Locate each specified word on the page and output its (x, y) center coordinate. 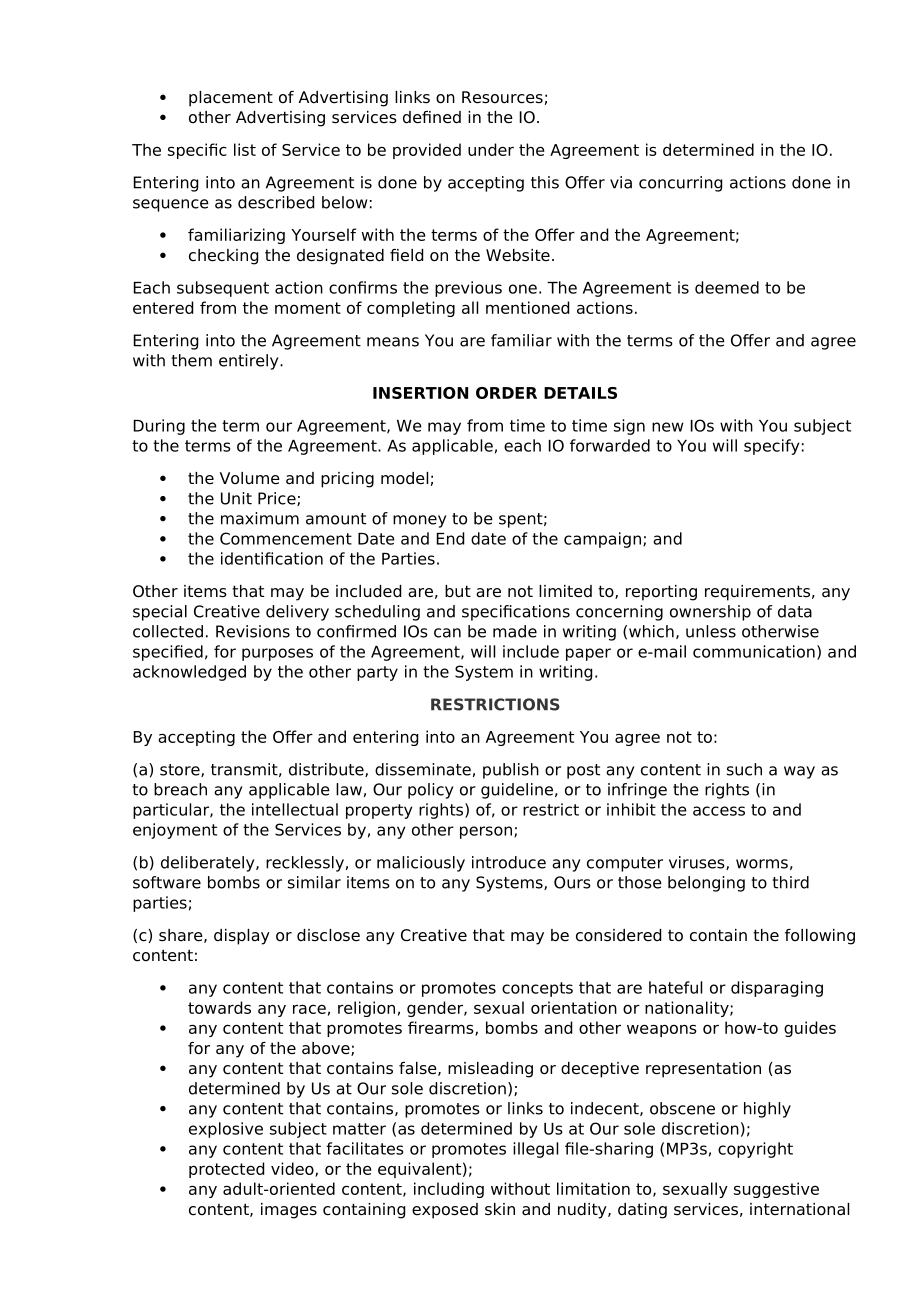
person (486, 832)
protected (226, 1170)
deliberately (209, 864)
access (719, 811)
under (491, 149)
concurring (680, 184)
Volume (250, 478)
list (245, 149)
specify (771, 447)
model (404, 478)
